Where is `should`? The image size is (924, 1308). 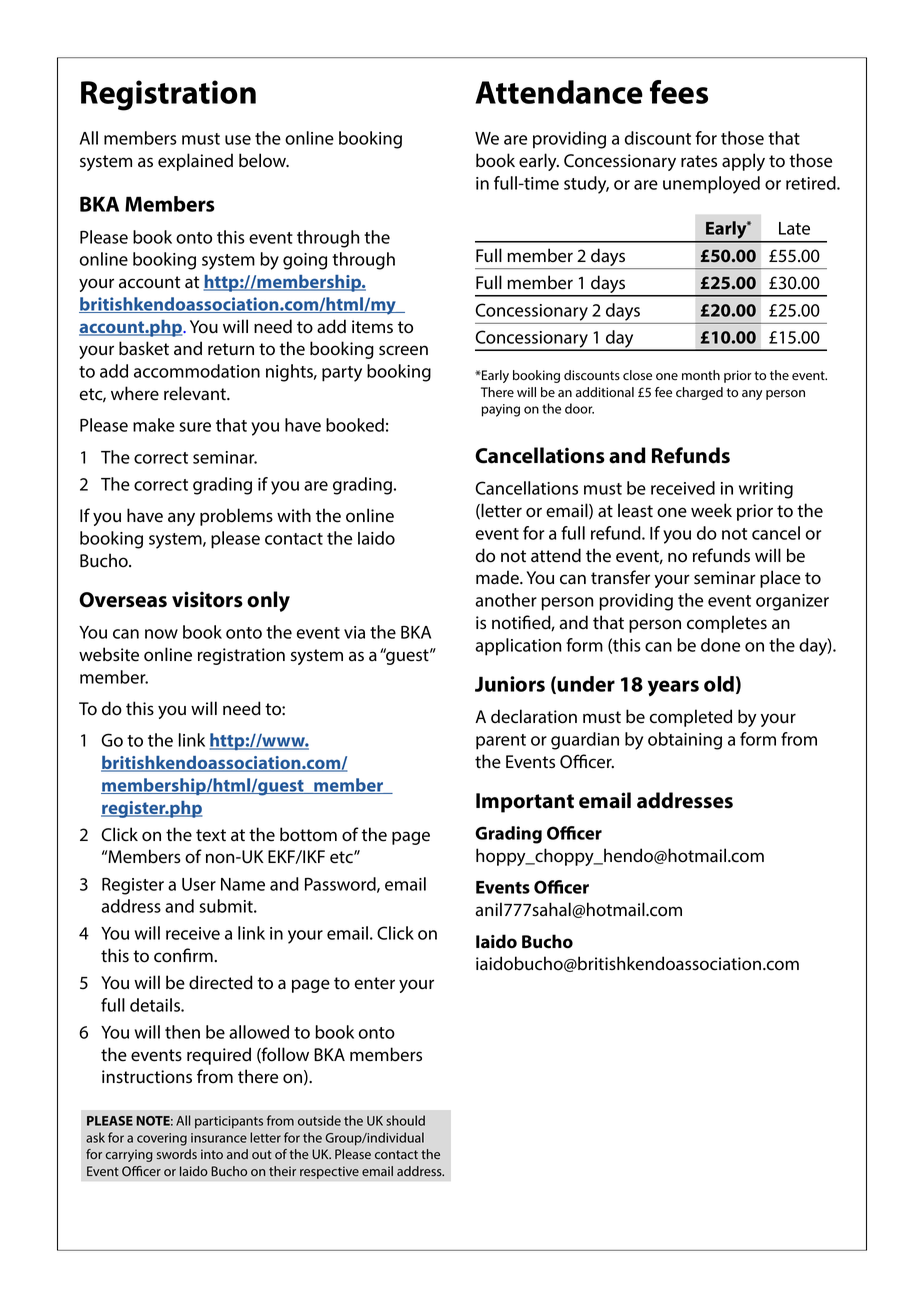 should is located at coordinates (405, 1120).
